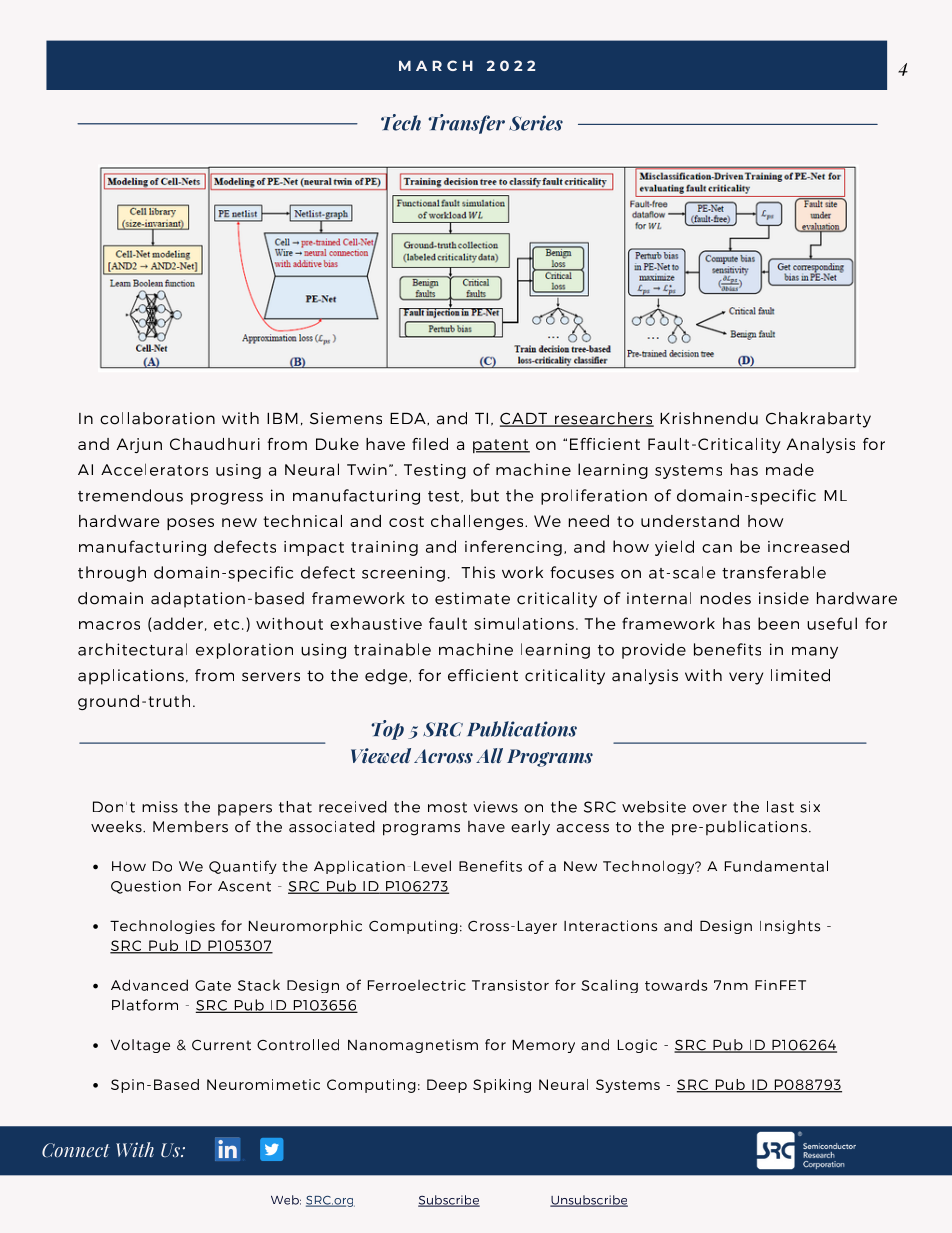  Describe the element at coordinates (778, 623) in the page. I see `been` at that location.
